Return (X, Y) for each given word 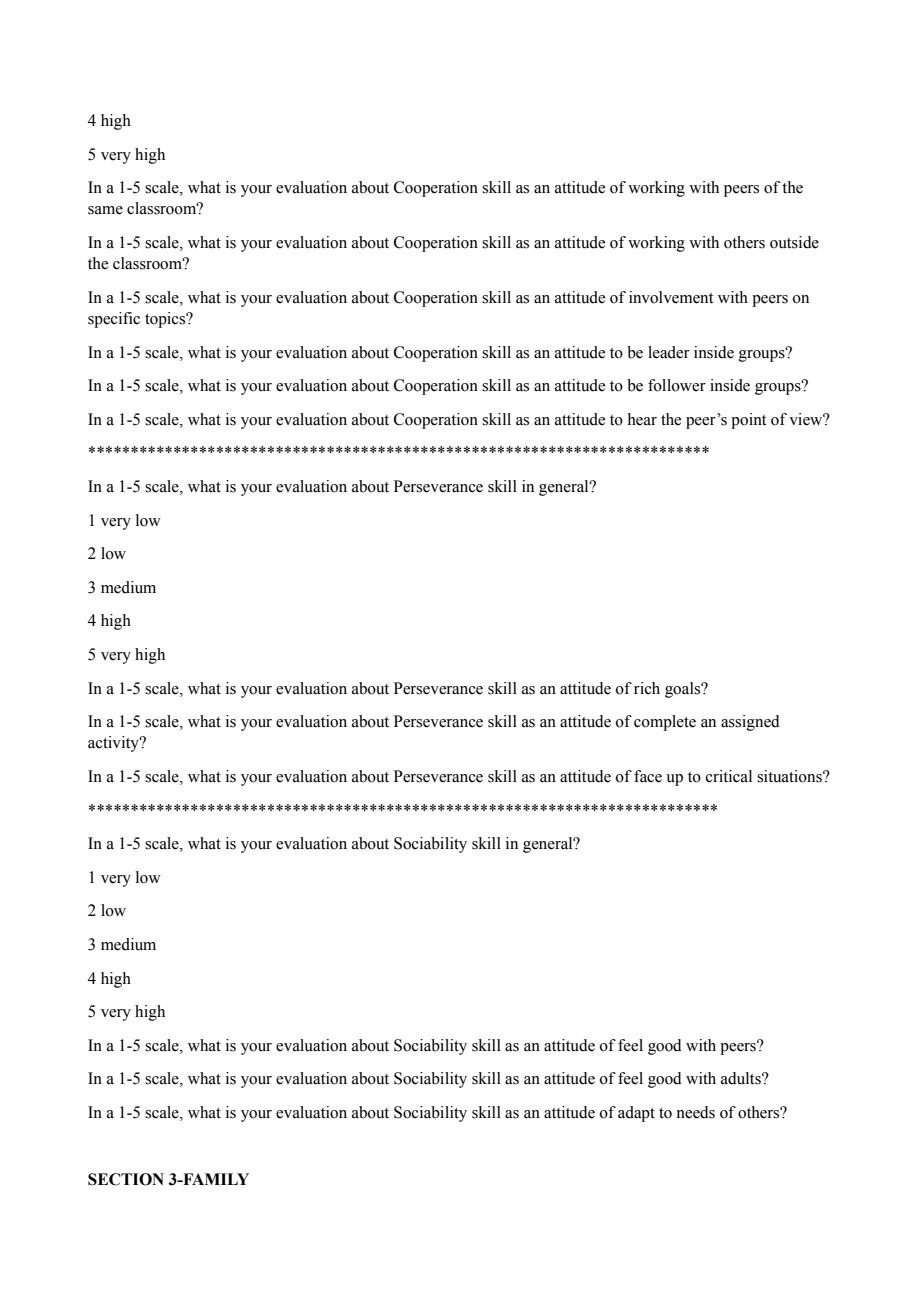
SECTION (126, 1179)
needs (695, 1112)
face (648, 776)
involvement (671, 297)
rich (647, 688)
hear (642, 419)
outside (794, 242)
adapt (636, 1114)
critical (729, 776)
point (748, 421)
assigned (750, 723)
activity (114, 744)
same (105, 210)
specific (114, 320)
